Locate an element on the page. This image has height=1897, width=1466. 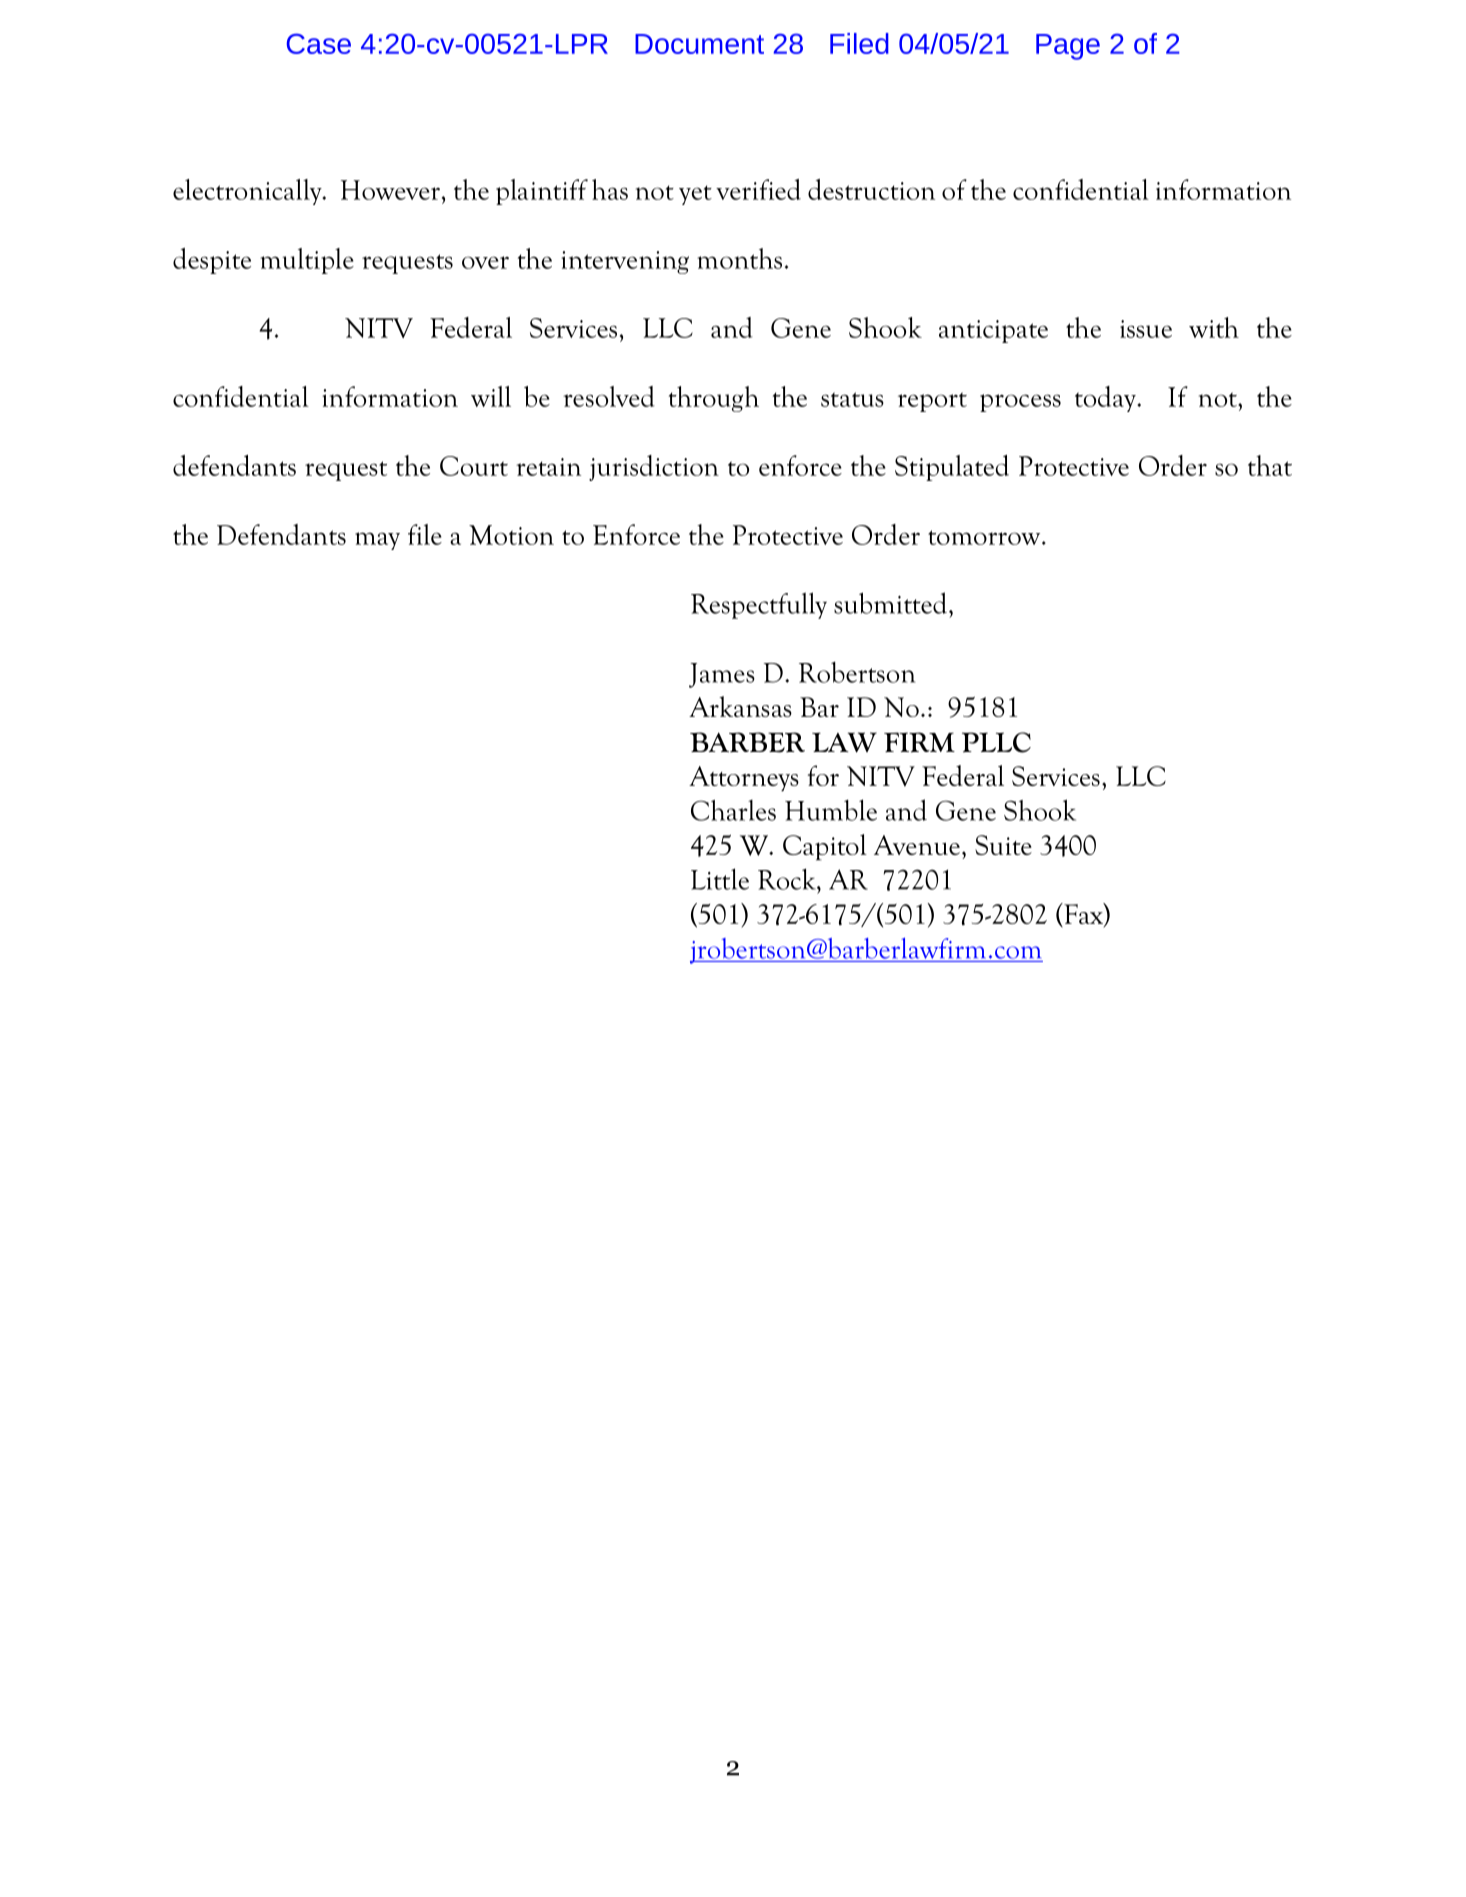
multiple is located at coordinates (307, 261).
